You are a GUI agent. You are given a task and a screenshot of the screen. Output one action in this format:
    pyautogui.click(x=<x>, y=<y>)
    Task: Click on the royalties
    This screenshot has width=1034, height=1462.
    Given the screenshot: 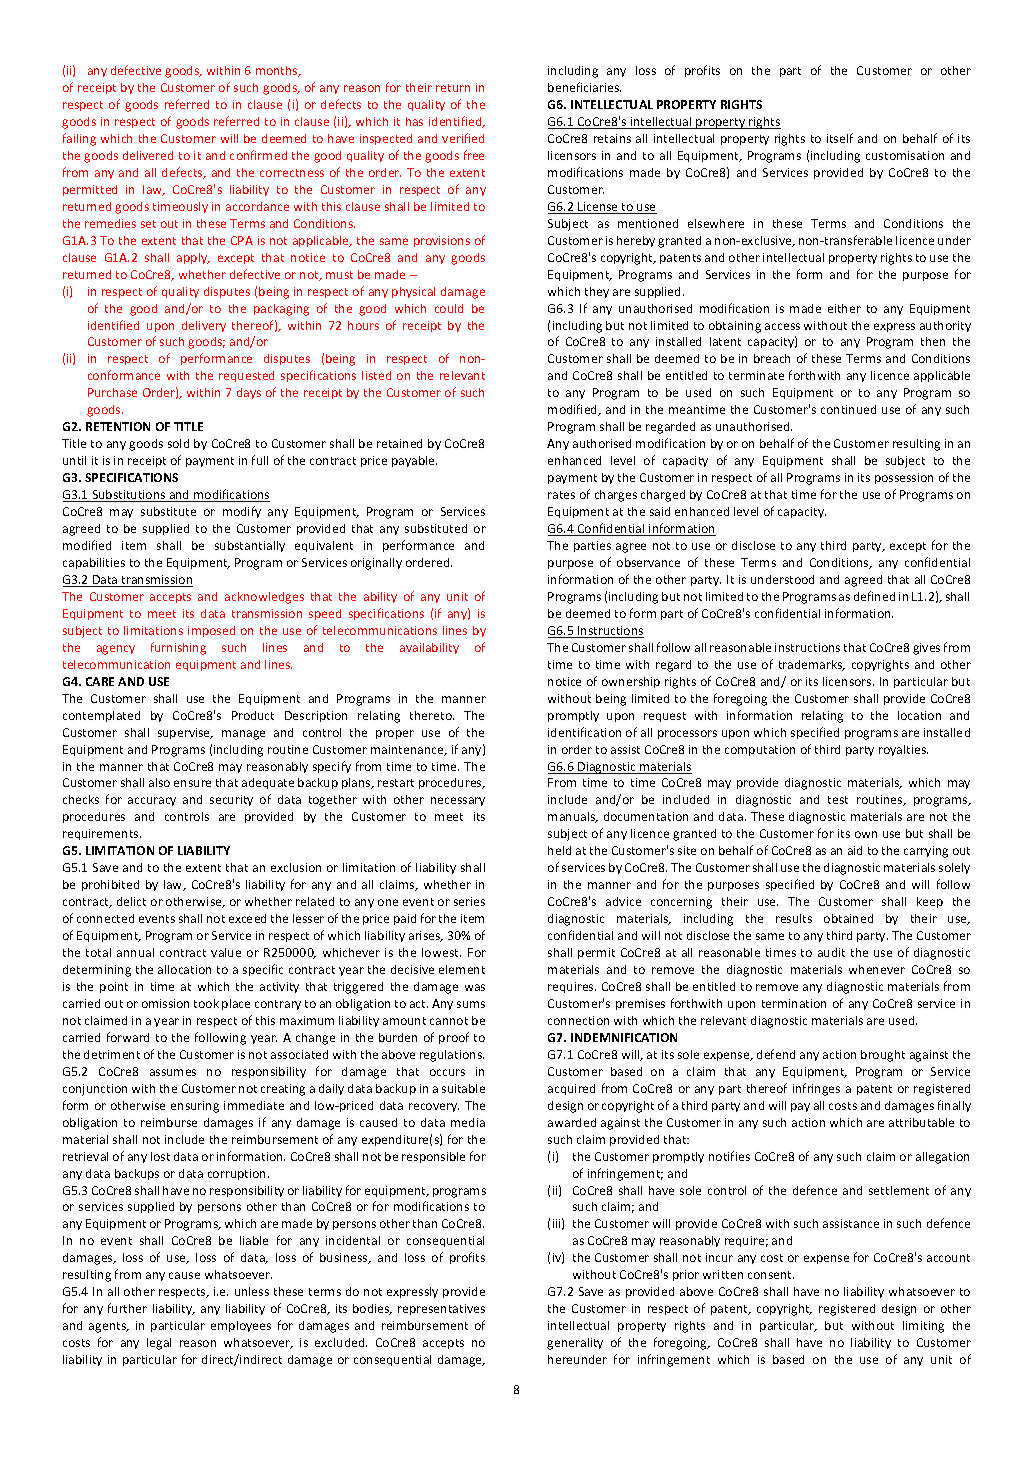 What is the action you would take?
    pyautogui.click(x=903, y=750)
